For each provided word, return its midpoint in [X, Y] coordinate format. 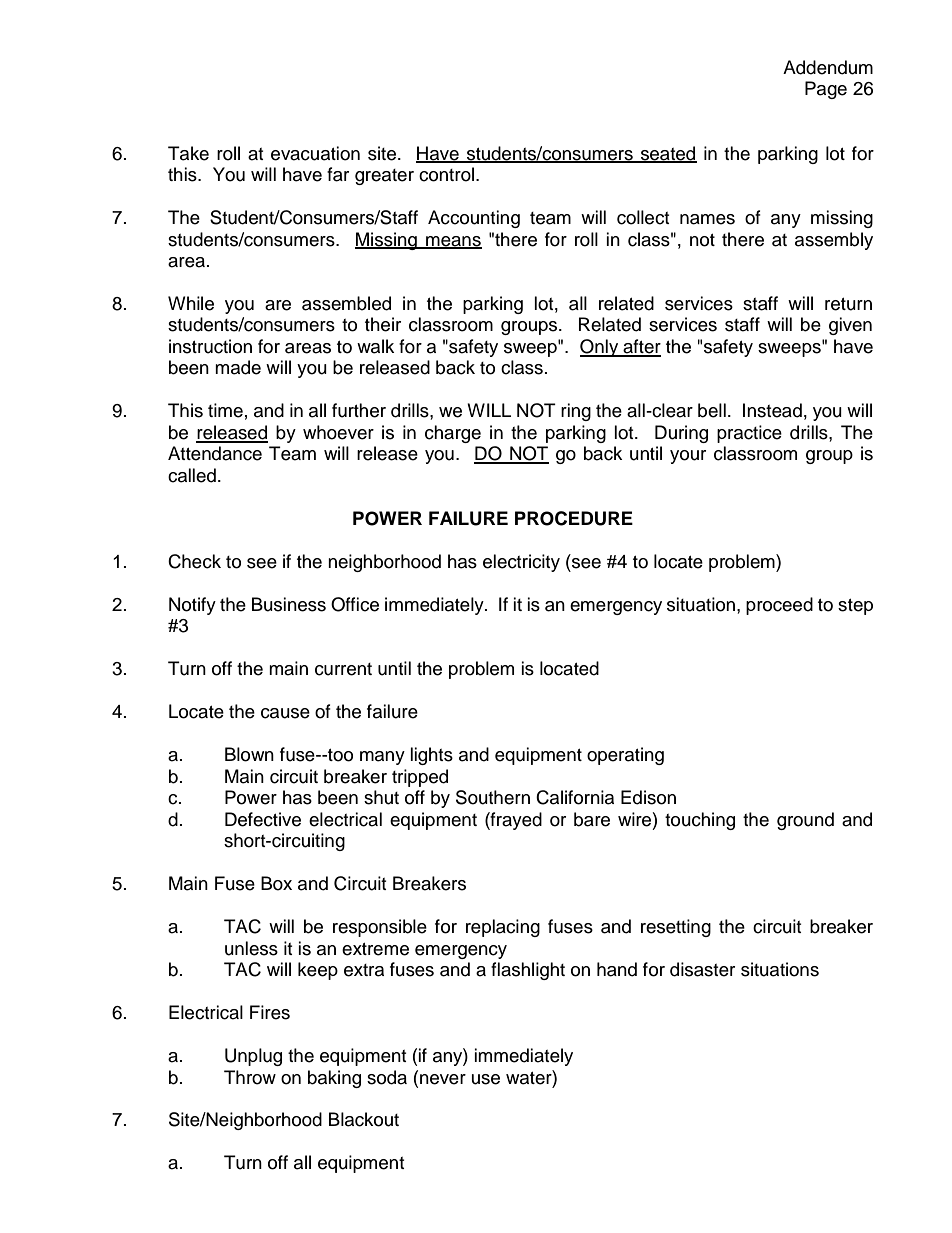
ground [805, 821]
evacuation [315, 153]
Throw [250, 1077]
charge [453, 434]
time [225, 410]
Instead [772, 410]
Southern [493, 797]
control [446, 174]
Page [826, 90]
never [443, 1079]
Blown [249, 754]
